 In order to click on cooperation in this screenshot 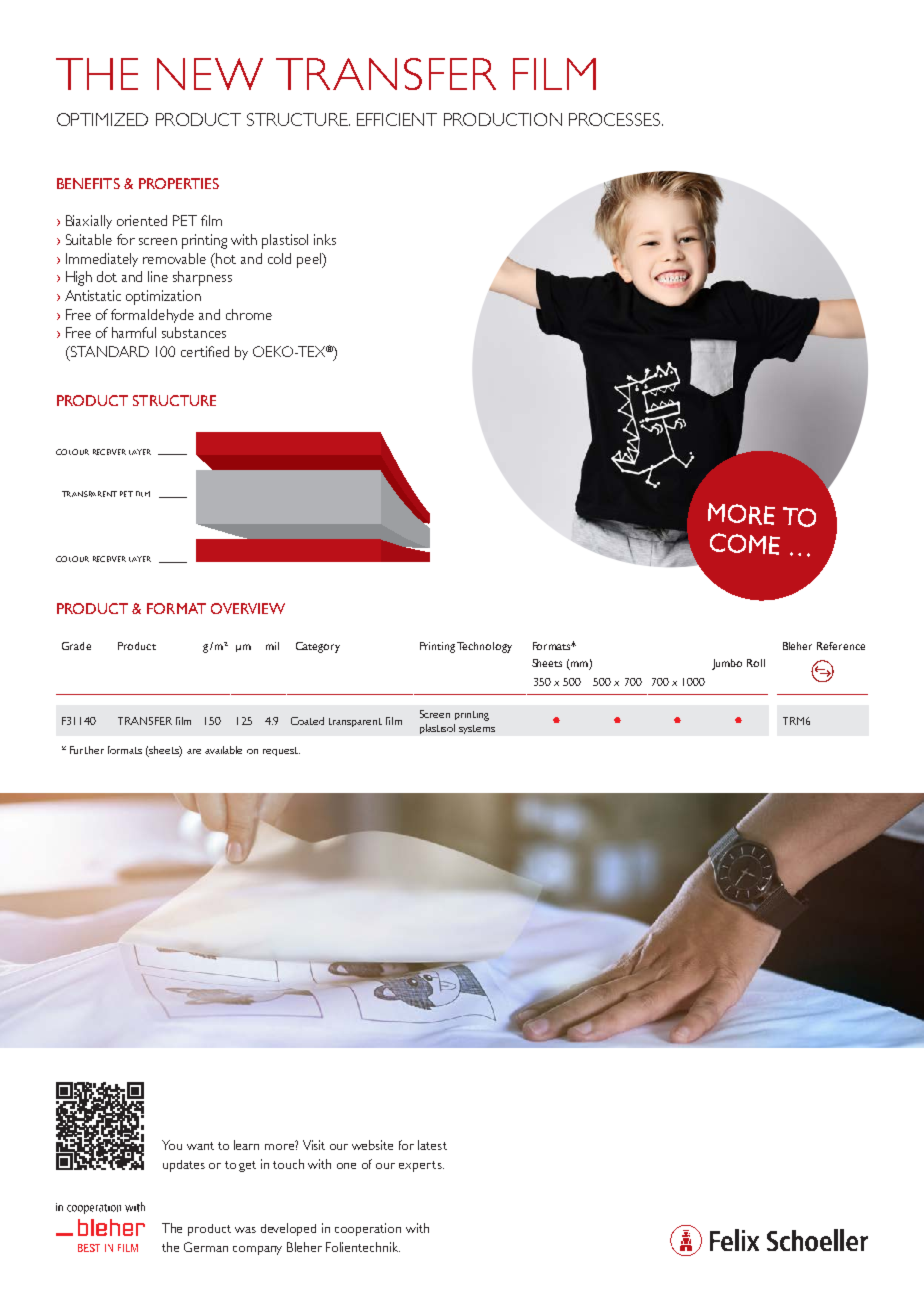, I will do `click(368, 1229)`.
